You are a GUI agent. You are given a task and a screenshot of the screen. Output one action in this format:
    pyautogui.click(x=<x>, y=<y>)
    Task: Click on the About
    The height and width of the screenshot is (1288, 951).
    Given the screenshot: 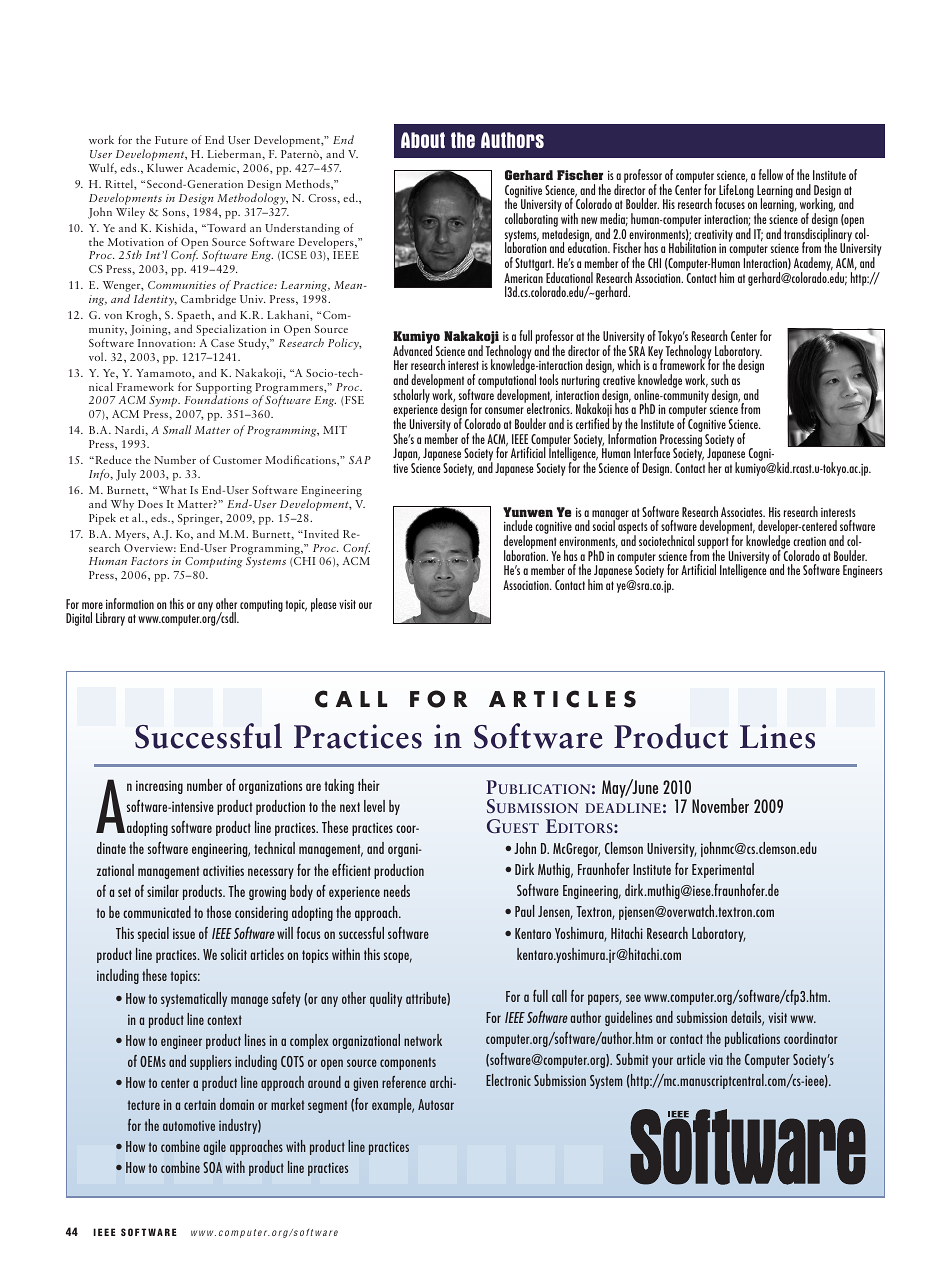 What is the action you would take?
    pyautogui.click(x=423, y=140)
